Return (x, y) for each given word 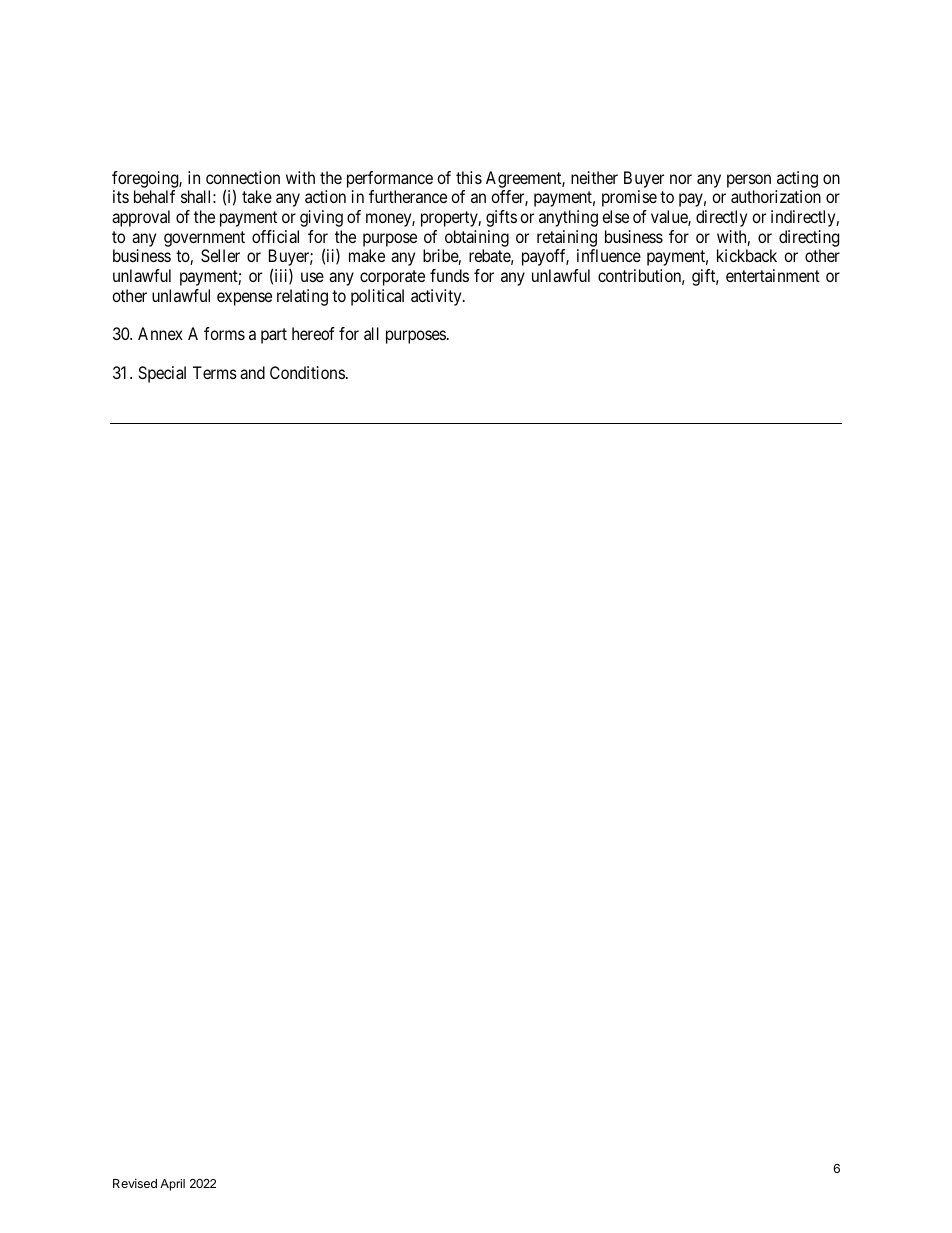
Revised (135, 1183)
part (274, 336)
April (172, 1185)
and (252, 372)
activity (437, 297)
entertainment (773, 275)
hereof (313, 333)
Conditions (307, 372)
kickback (747, 255)
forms (224, 333)
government (204, 239)
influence (609, 255)
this (469, 177)
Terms (215, 372)
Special (162, 374)
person (749, 181)
